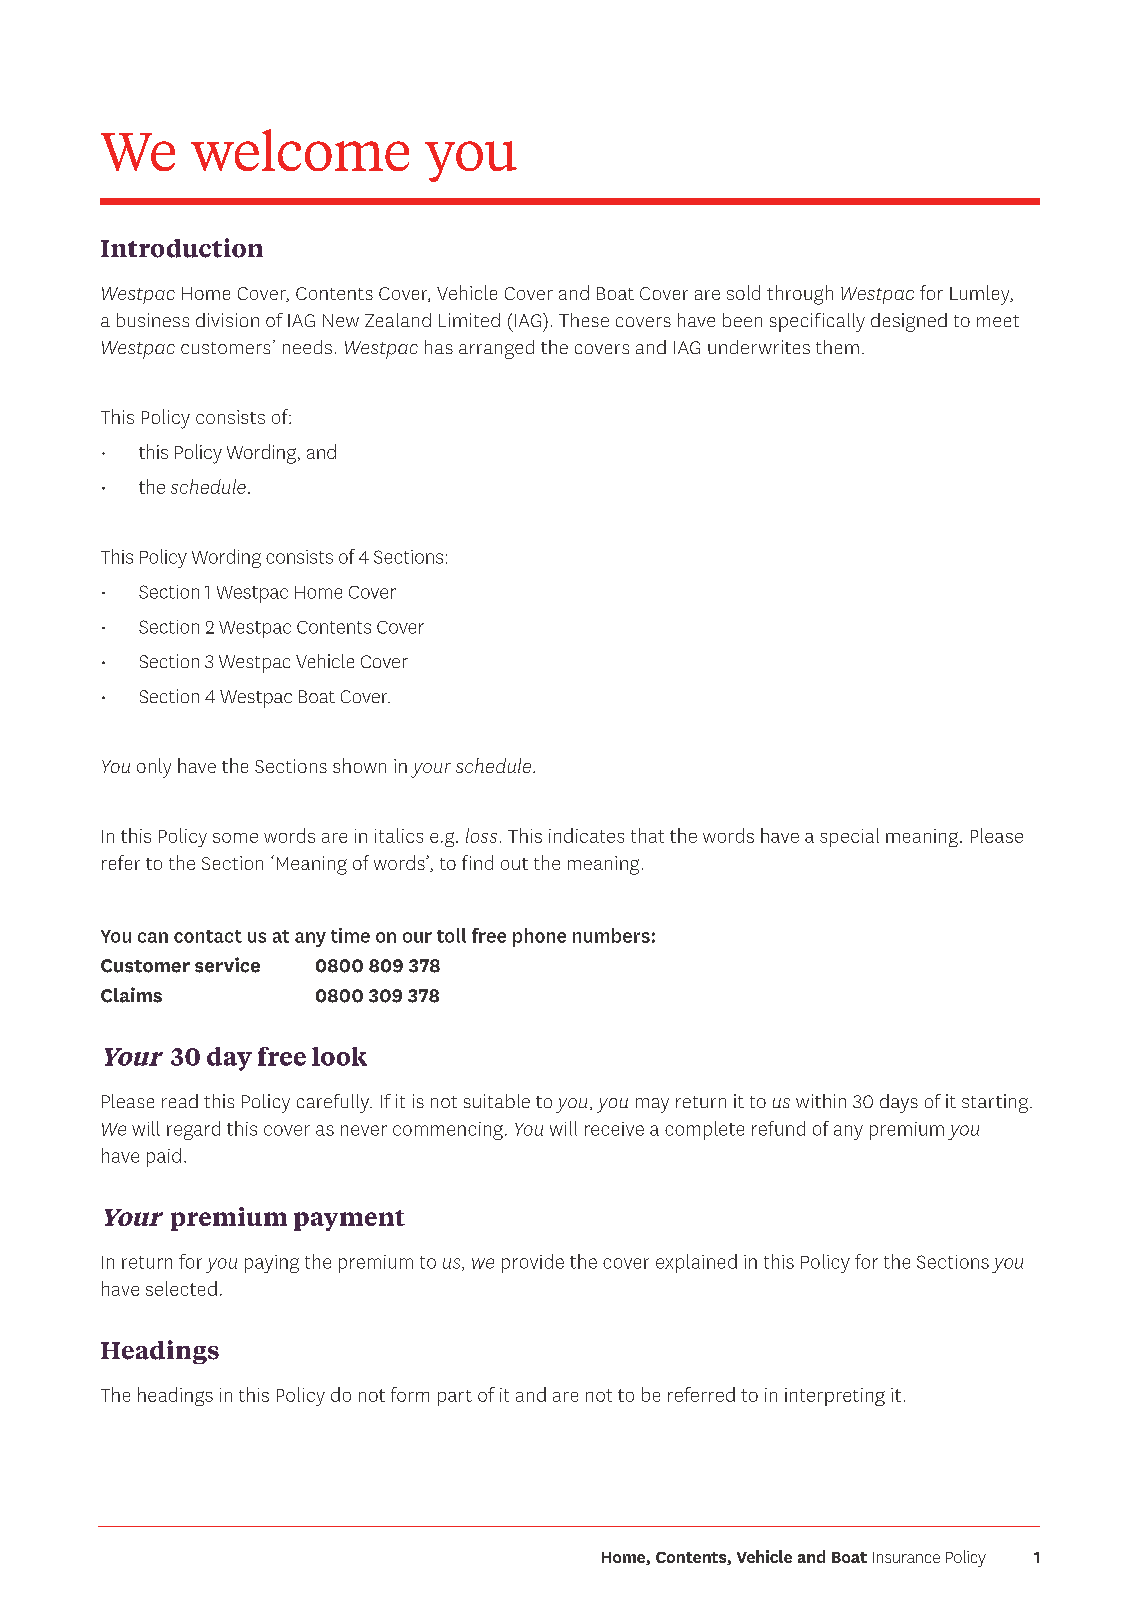  Describe the element at coordinates (584, 320) in the document. I see `These` at that location.
